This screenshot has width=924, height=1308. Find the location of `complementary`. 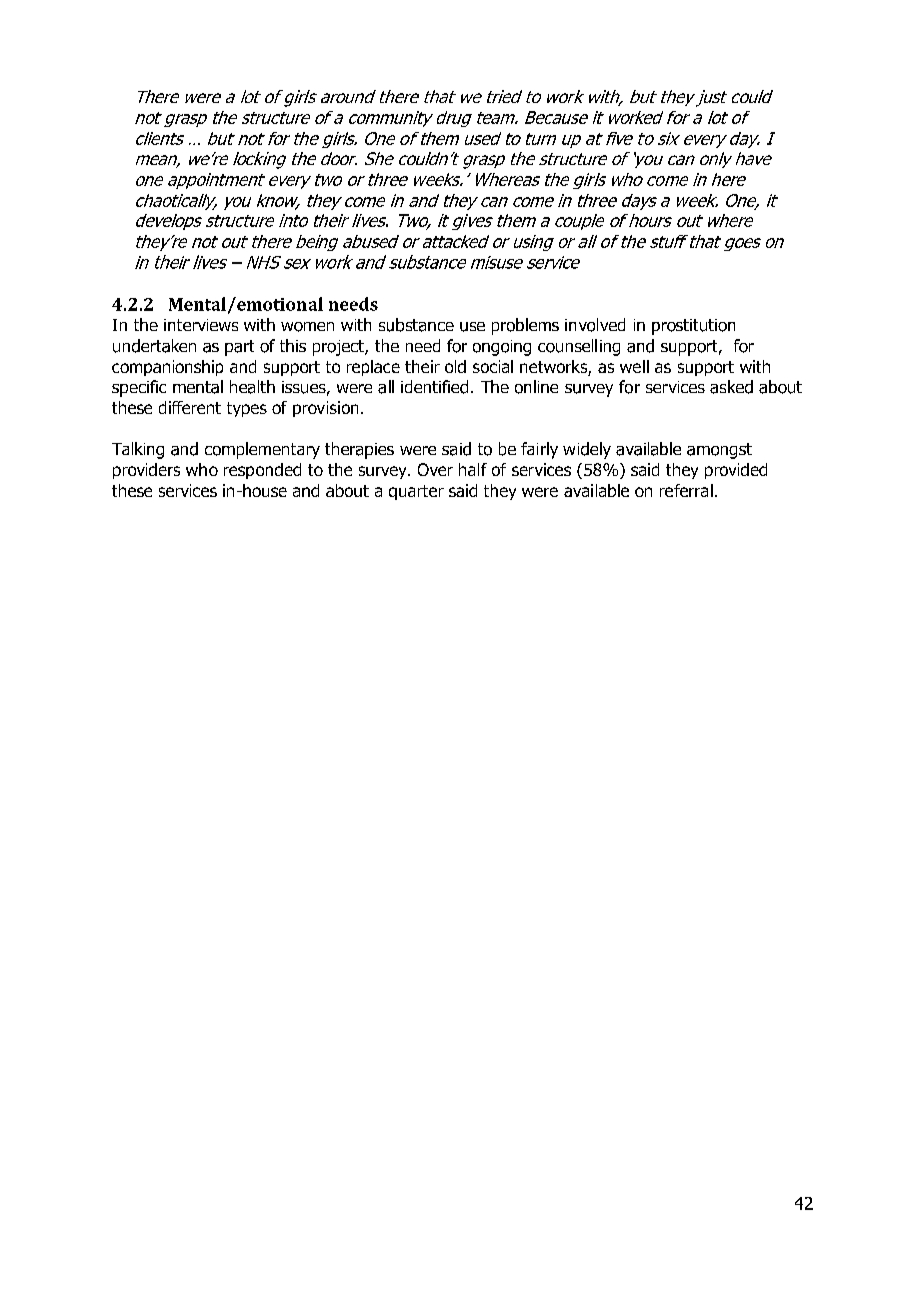

complementary is located at coordinates (262, 450).
